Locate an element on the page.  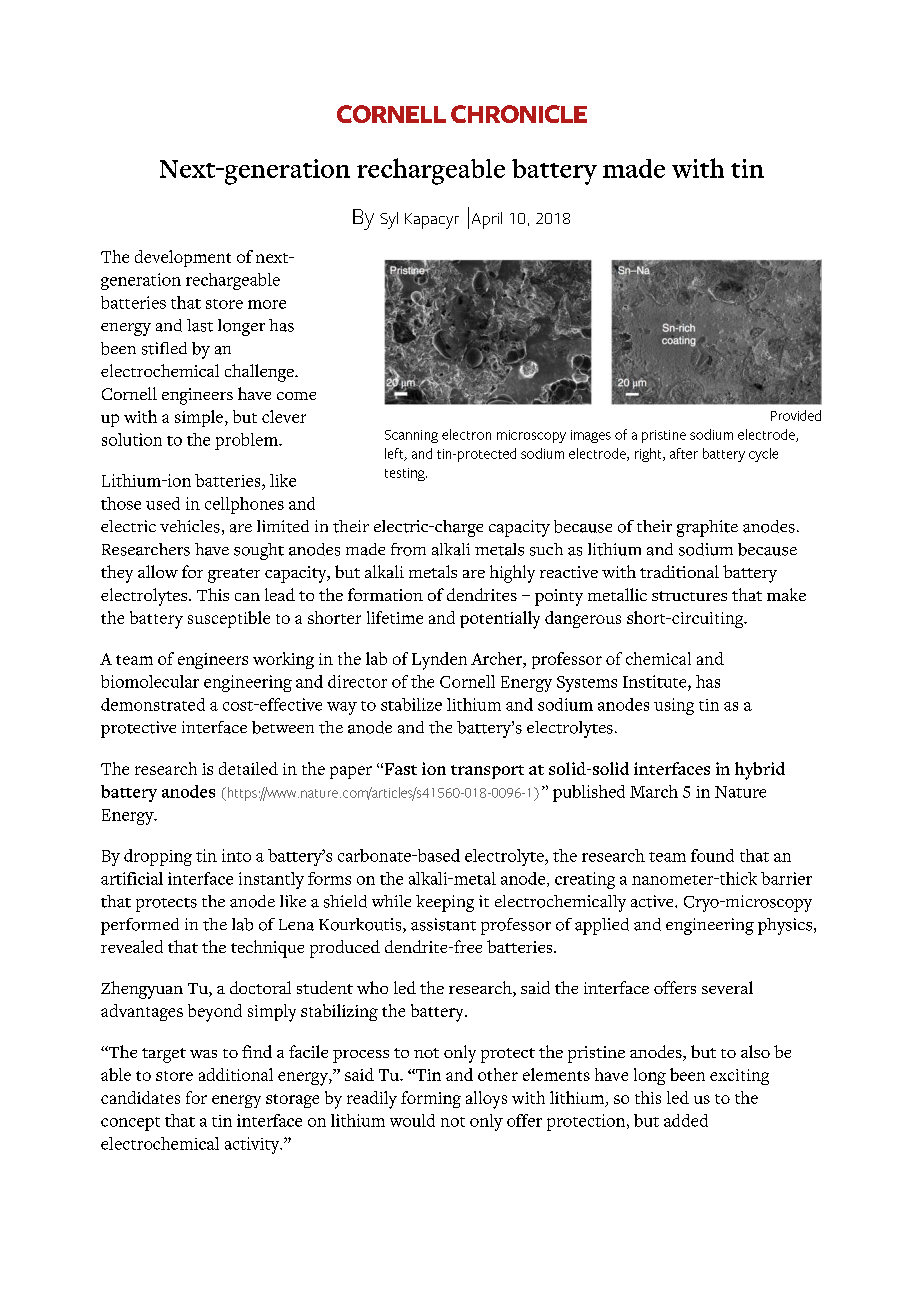
potentially is located at coordinates (500, 620).
